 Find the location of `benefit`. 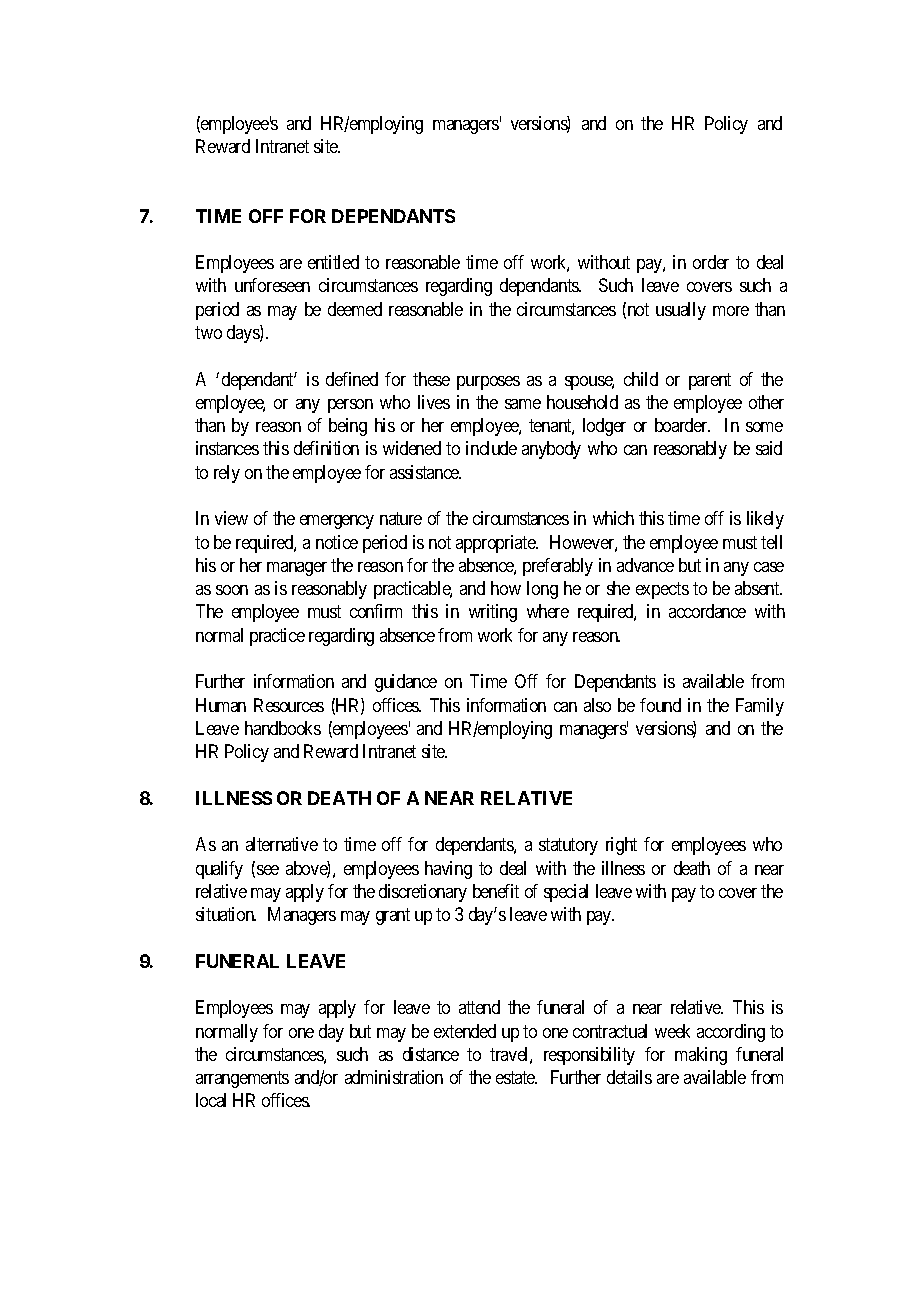

benefit is located at coordinates (496, 891).
